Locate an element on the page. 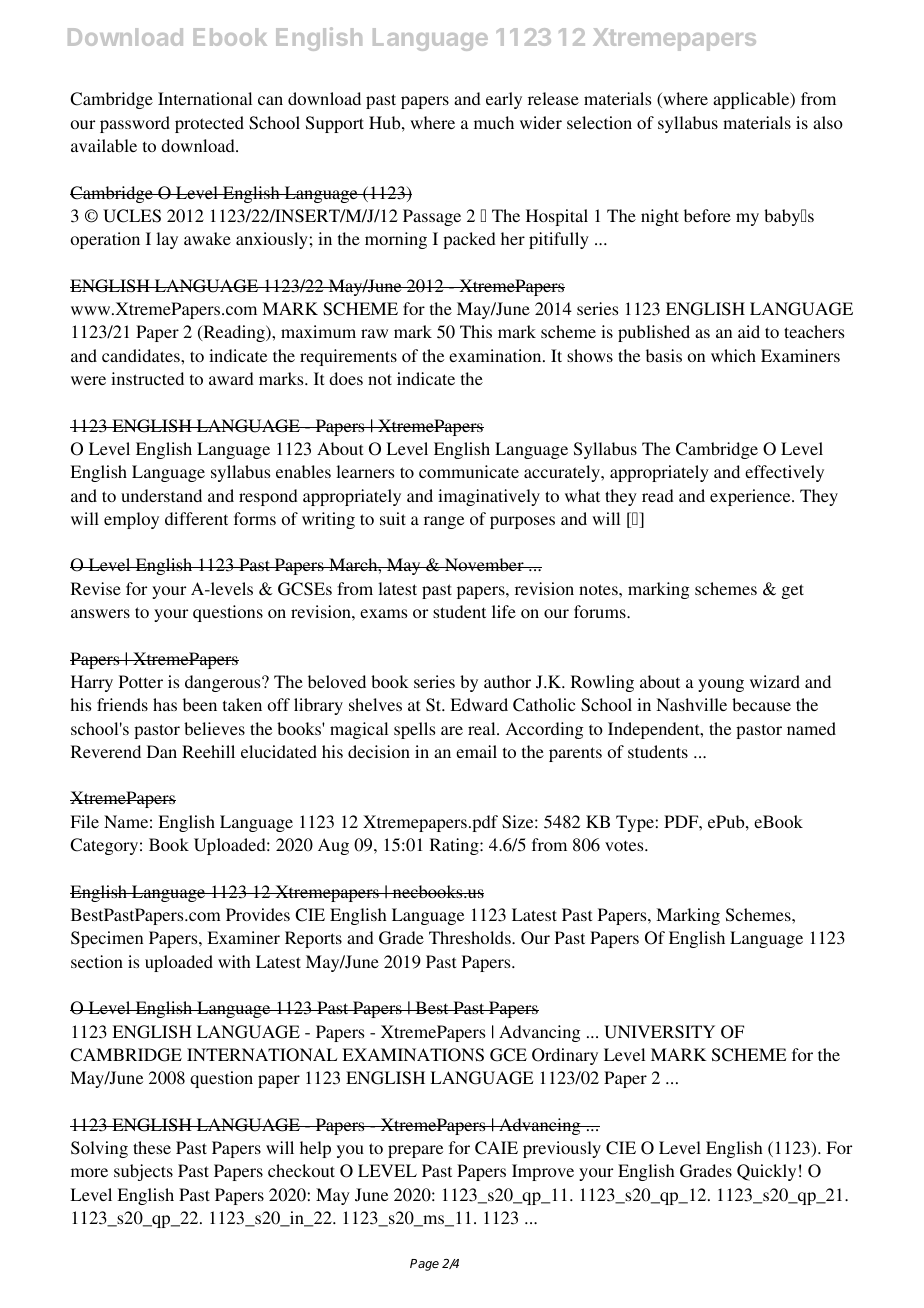  with is located at coordinates (234, 961).
